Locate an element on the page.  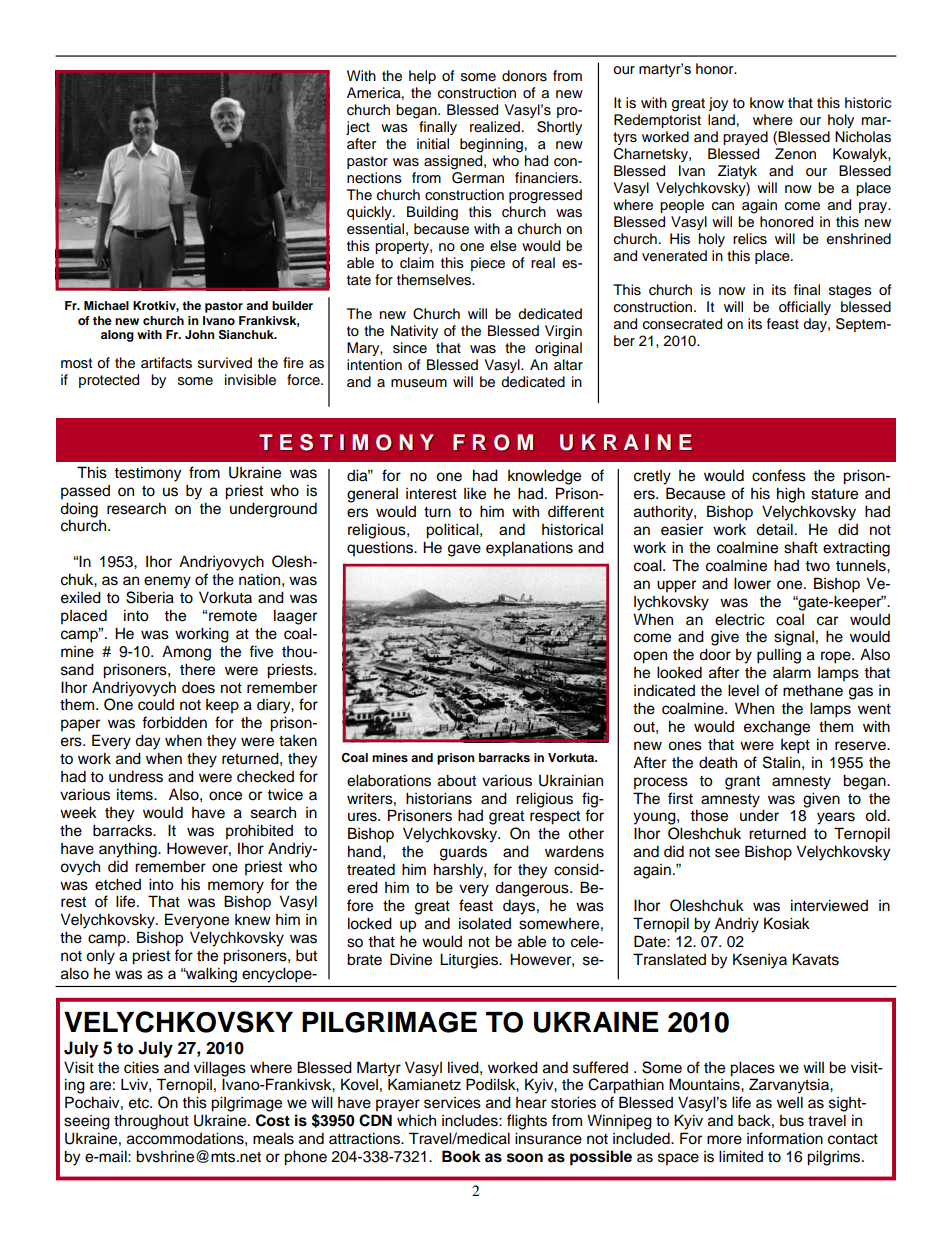
cities is located at coordinates (141, 1067).
